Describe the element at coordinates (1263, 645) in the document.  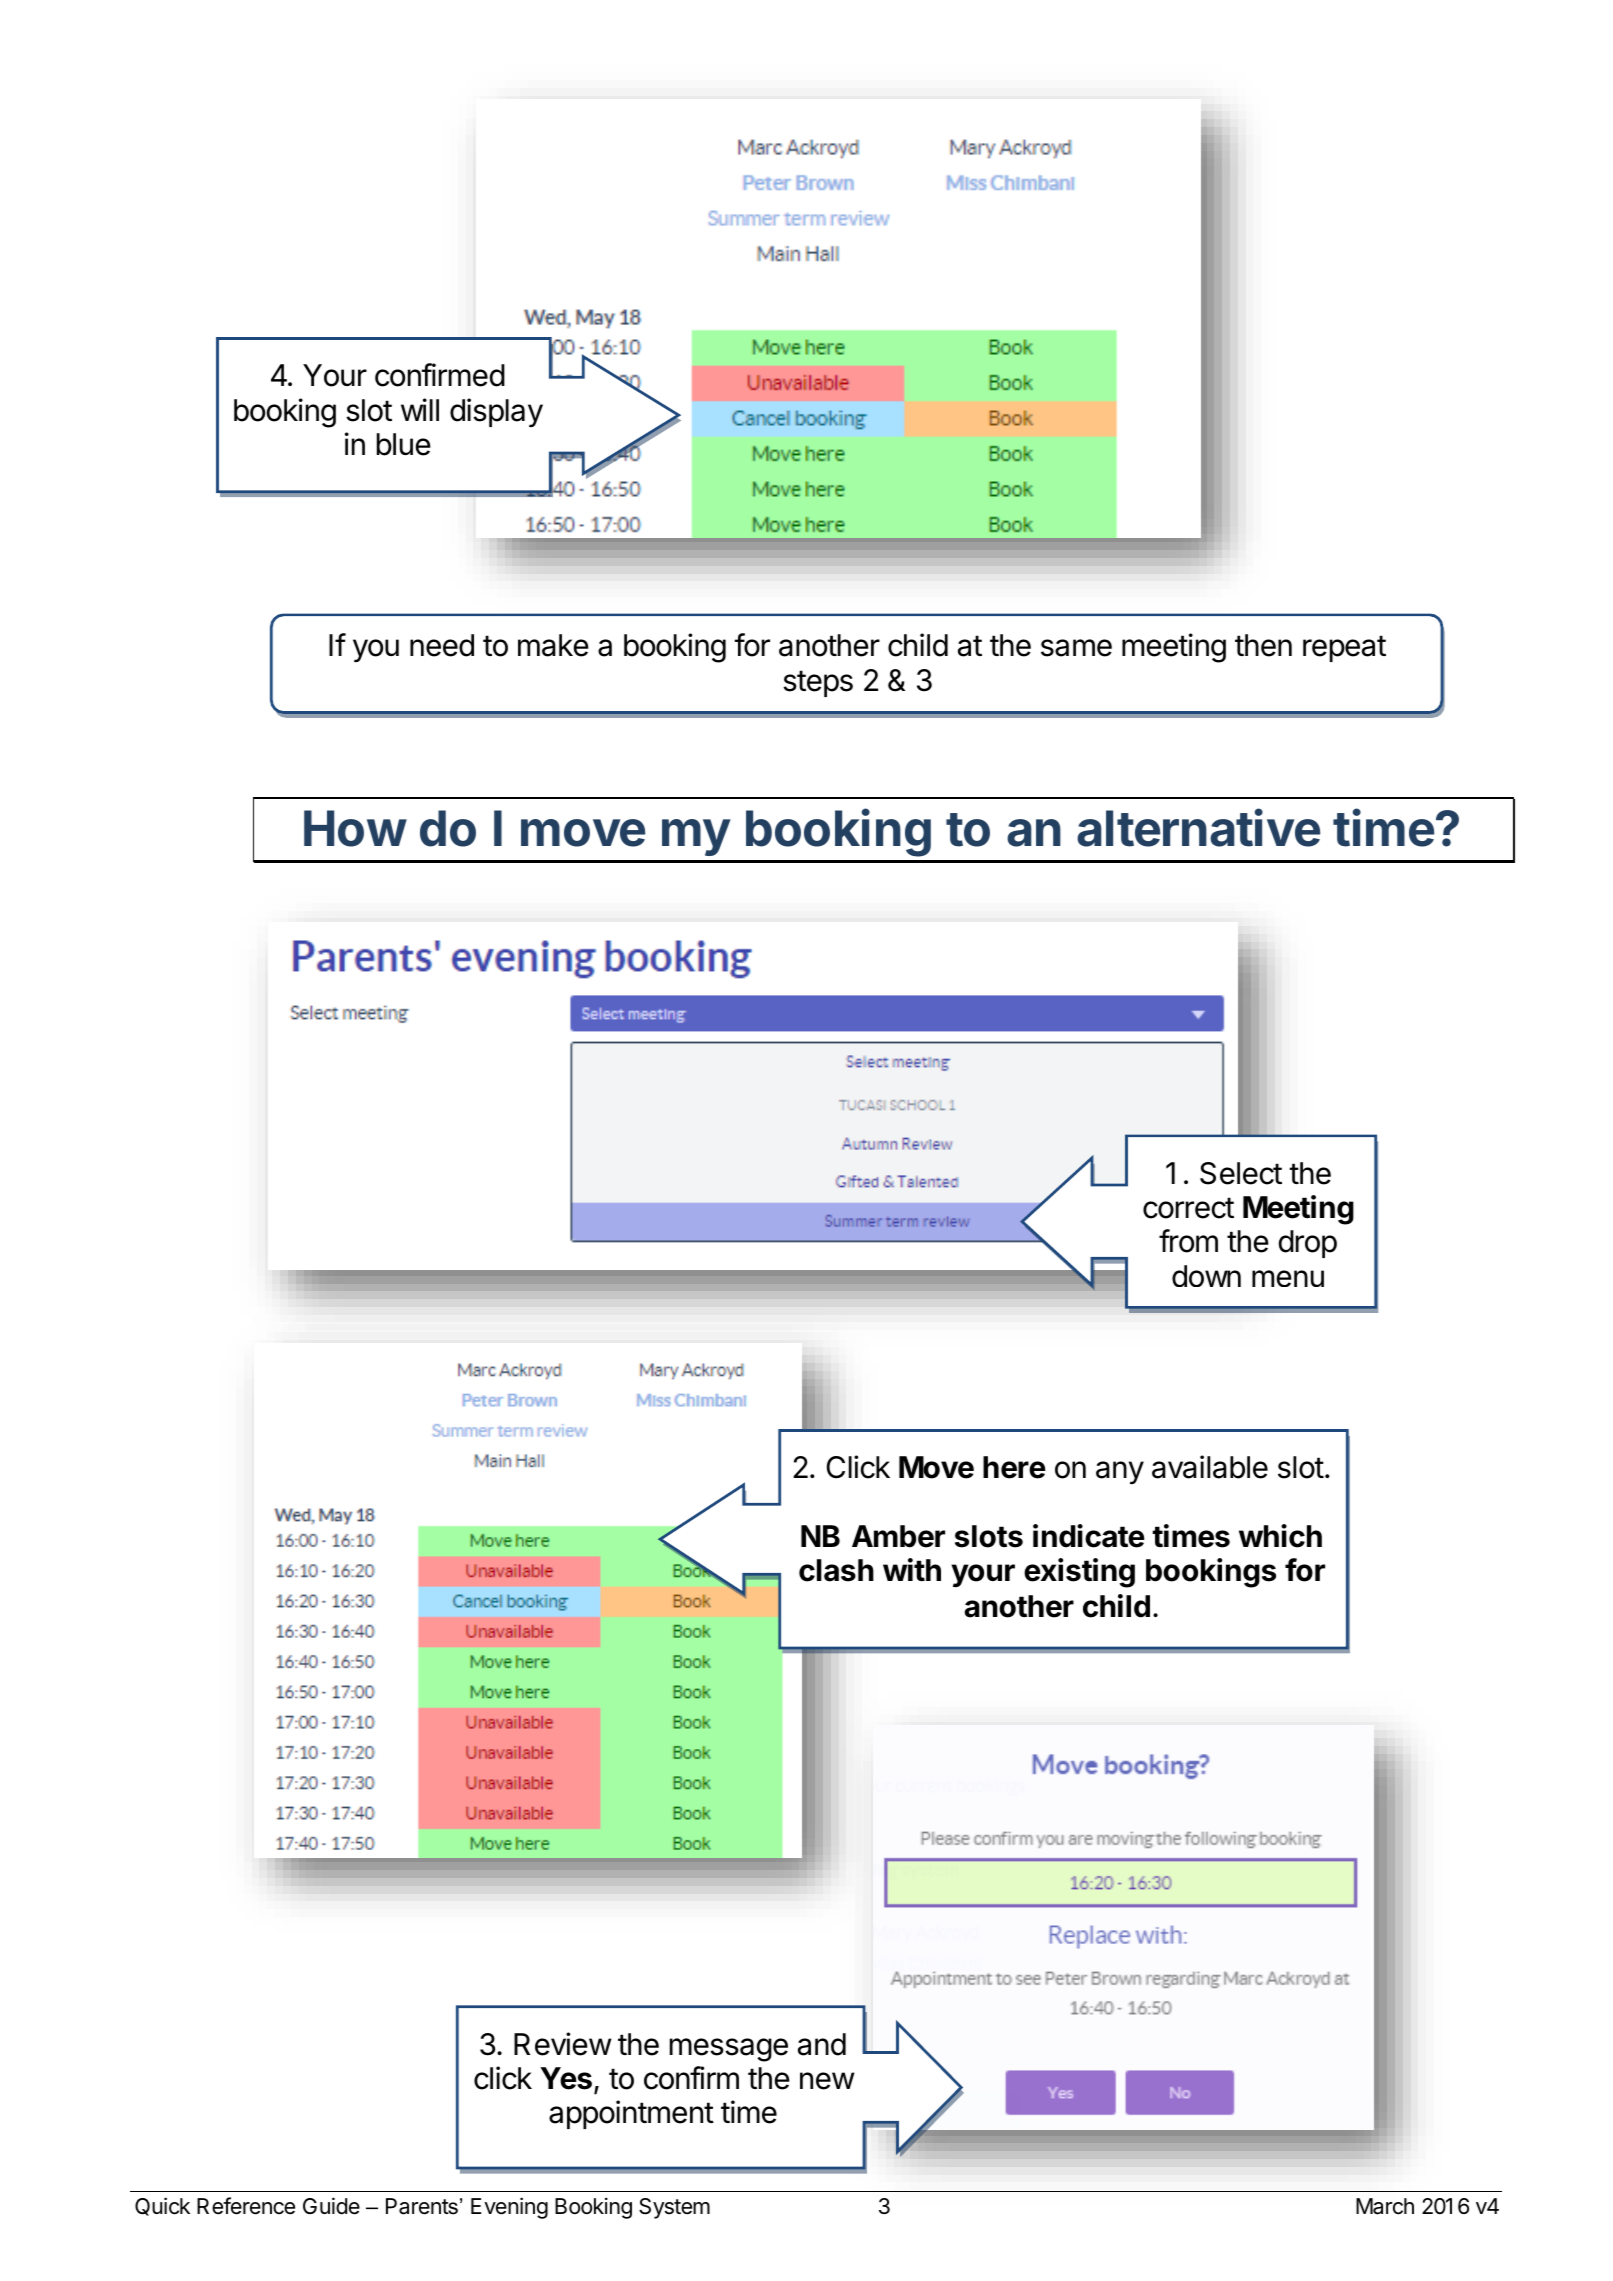
I see `then` at that location.
